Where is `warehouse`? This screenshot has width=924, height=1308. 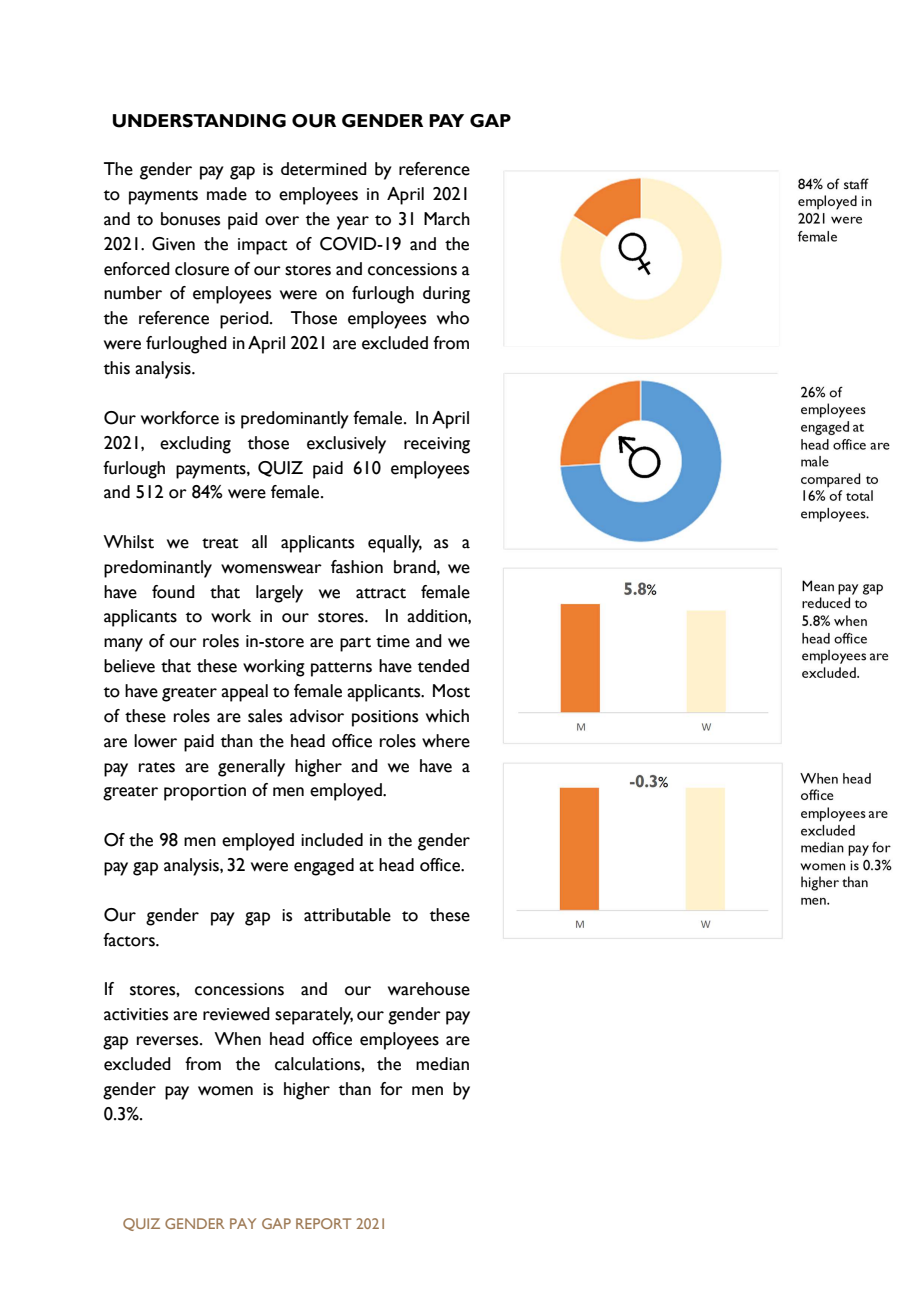 warehouse is located at coordinates (429, 989).
